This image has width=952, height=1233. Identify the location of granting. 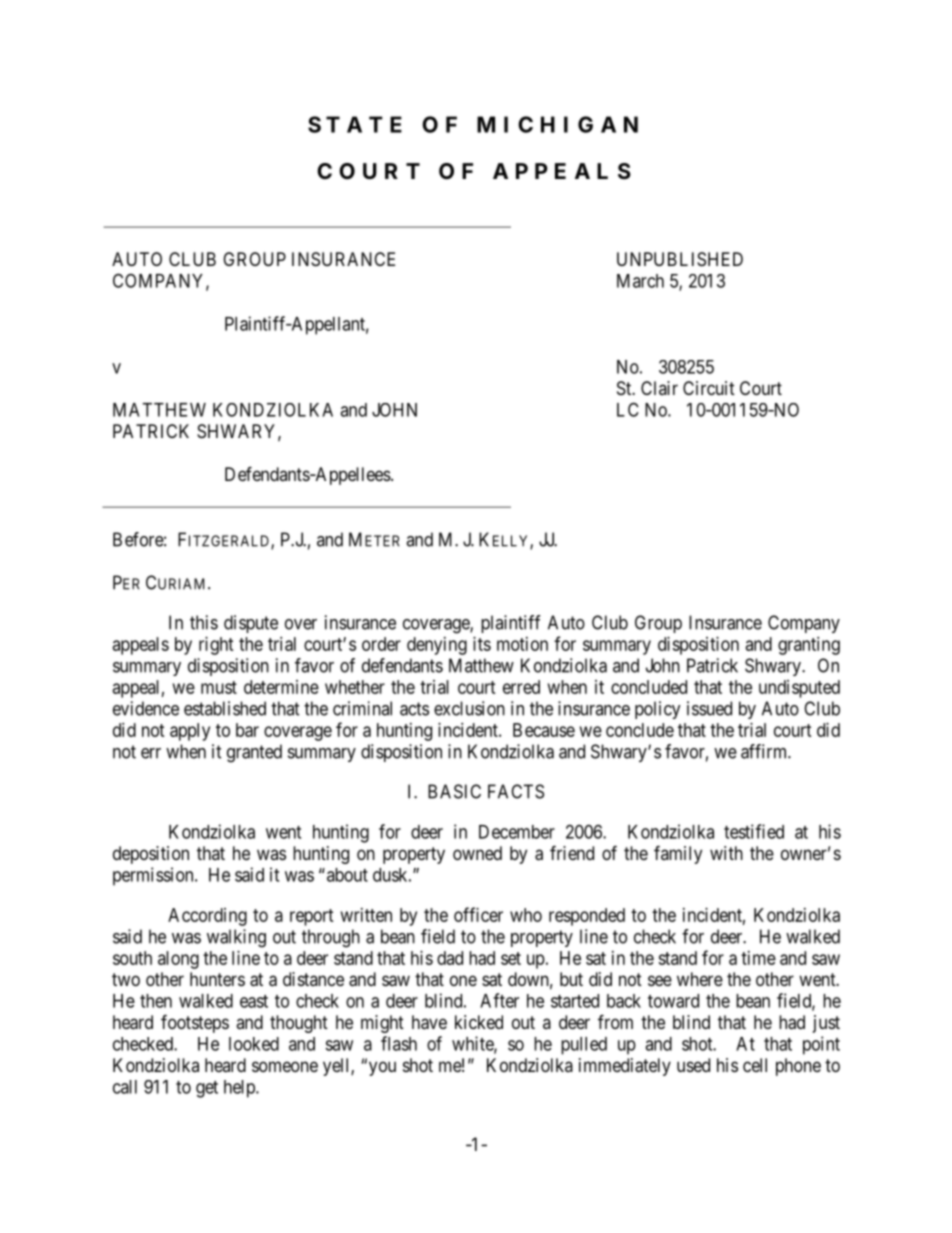
(809, 646).
